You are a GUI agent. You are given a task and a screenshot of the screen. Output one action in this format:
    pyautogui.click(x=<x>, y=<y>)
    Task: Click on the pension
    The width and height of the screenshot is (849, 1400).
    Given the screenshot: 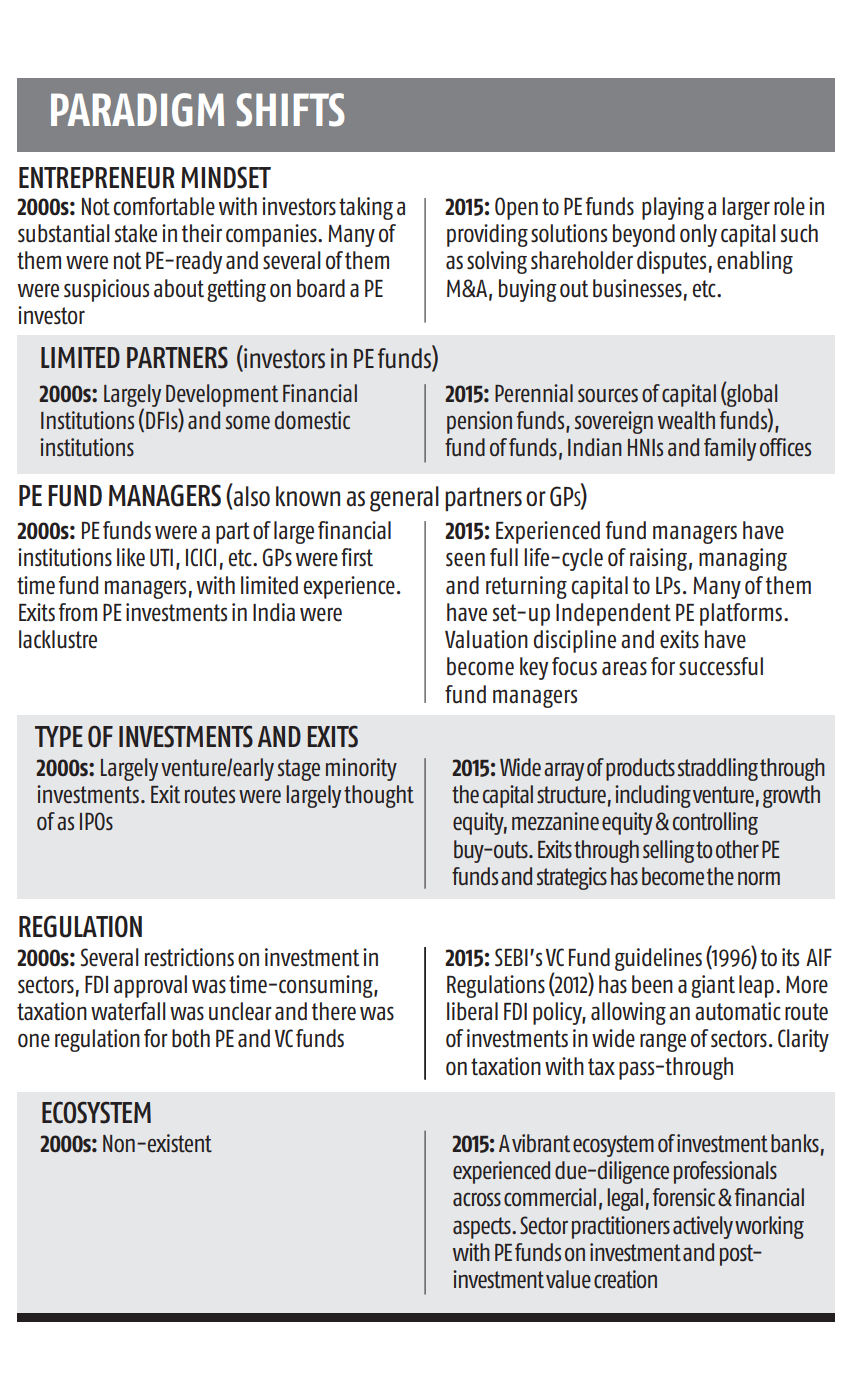 What is the action you would take?
    pyautogui.click(x=479, y=422)
